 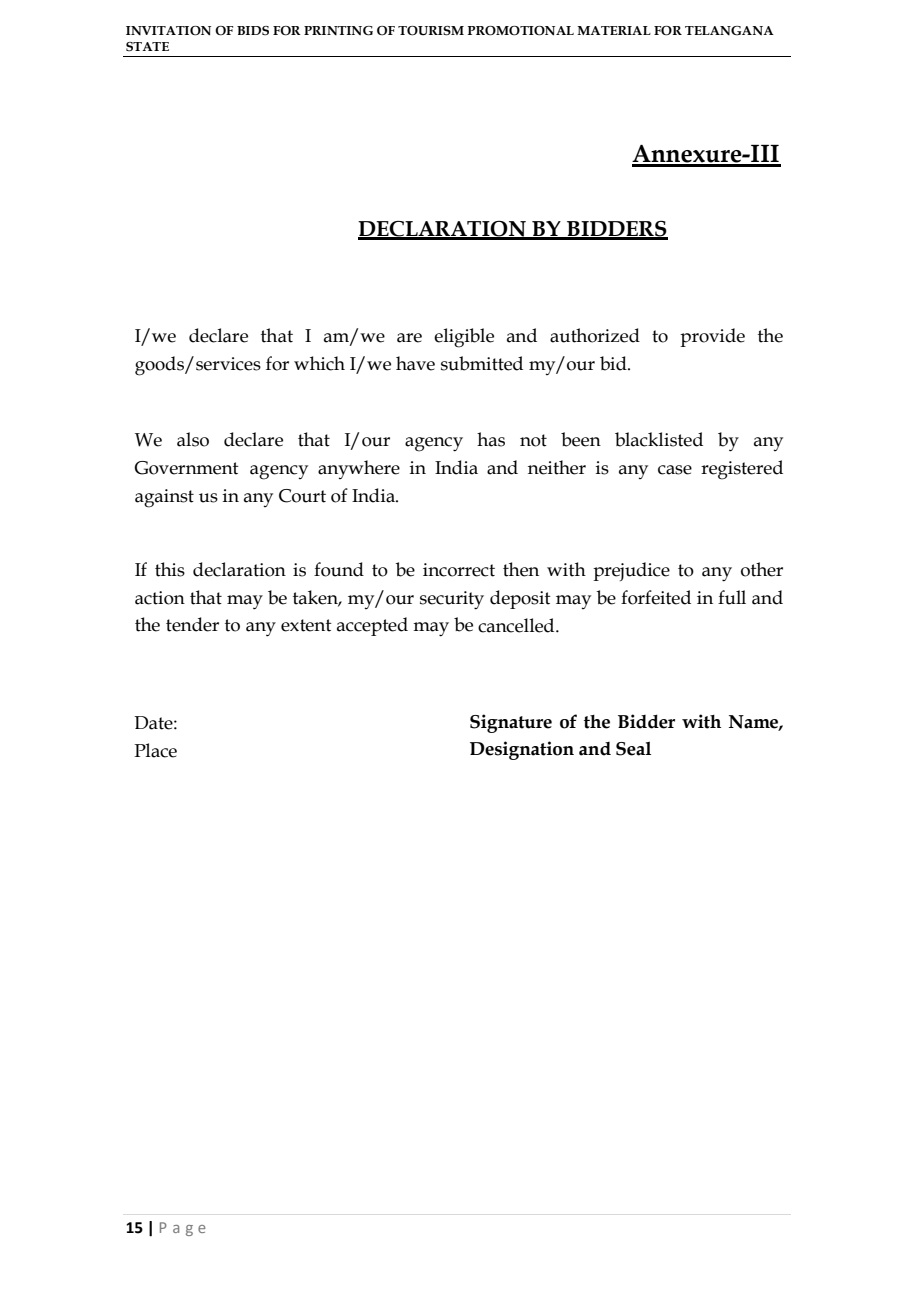 What do you see at coordinates (253, 31) in the page?
I see `BIDS` at bounding box center [253, 31].
